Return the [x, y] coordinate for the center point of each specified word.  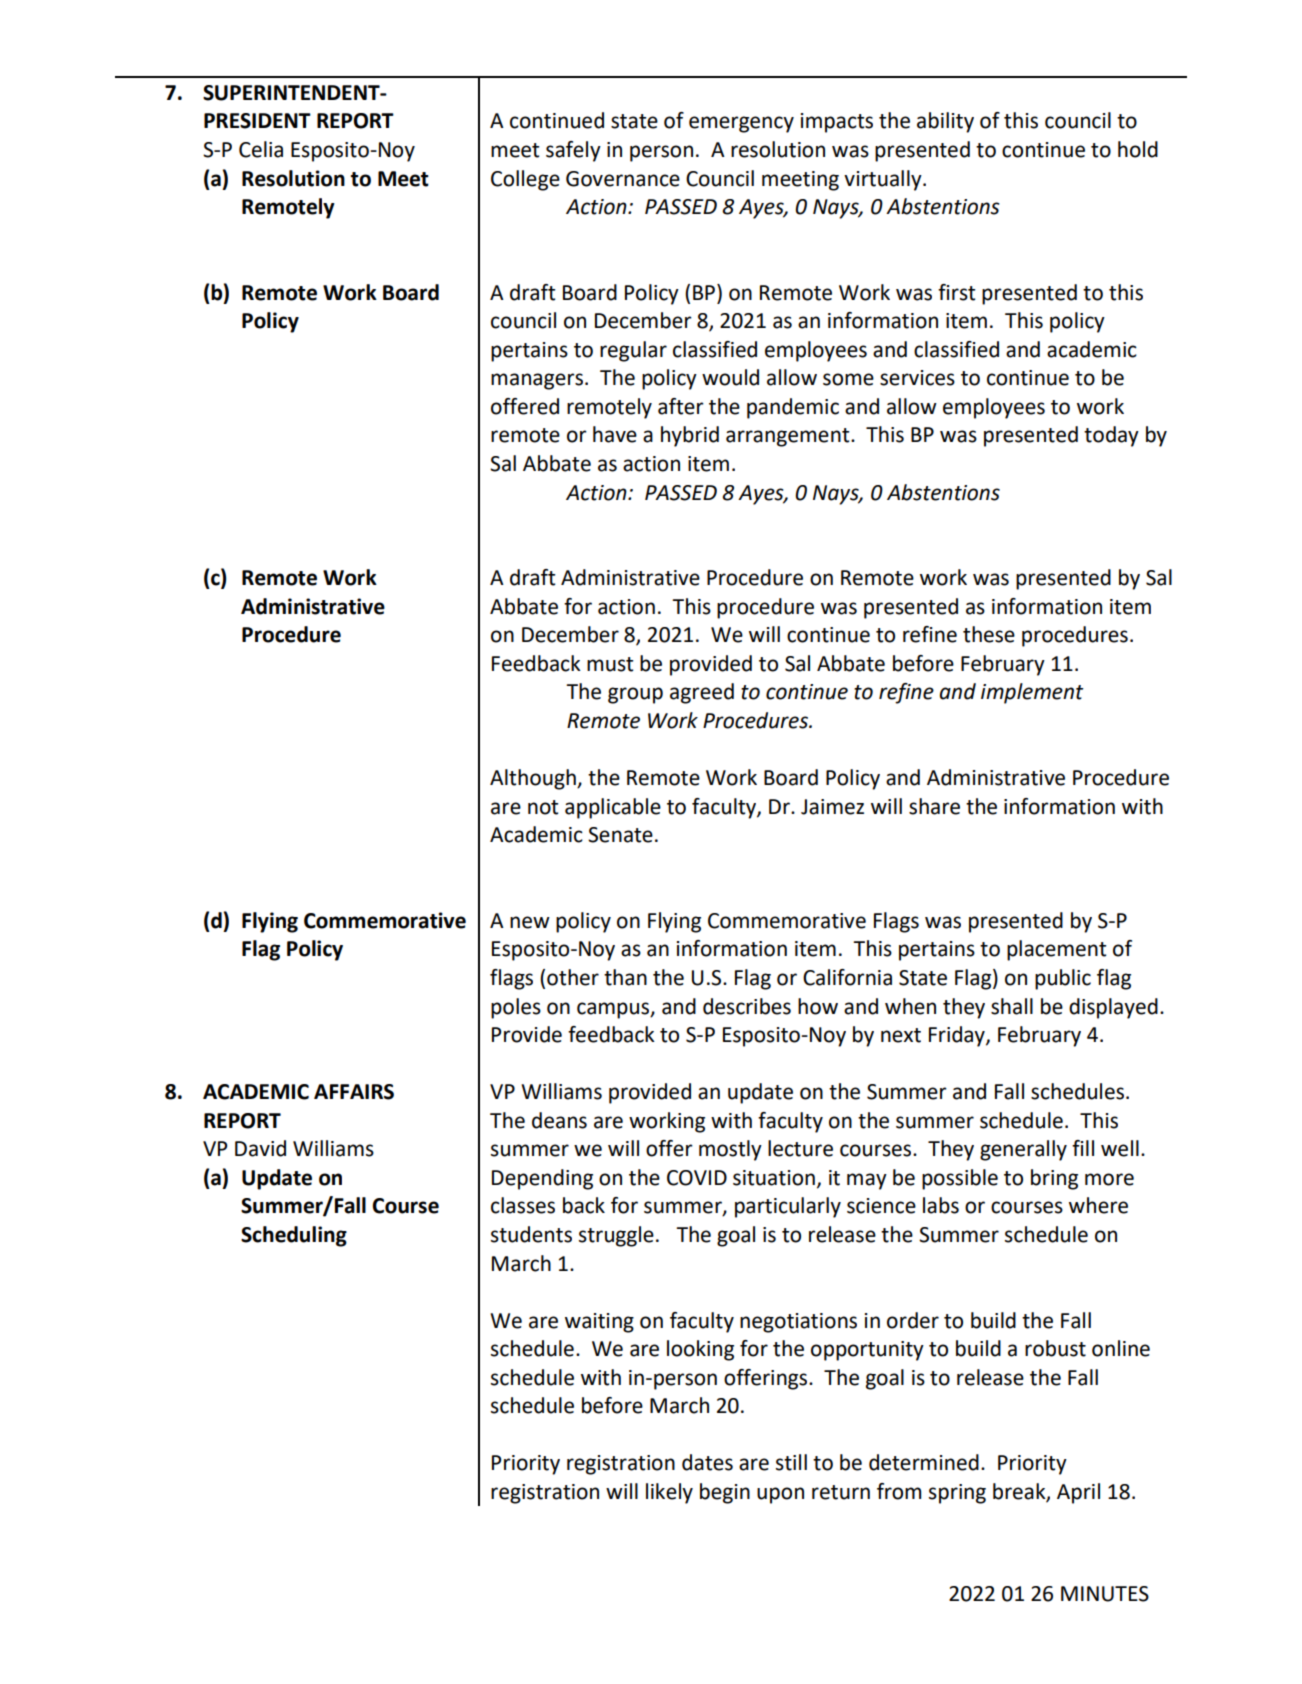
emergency [741, 124]
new [530, 922]
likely [669, 1493]
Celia [261, 149]
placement [1057, 950]
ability [945, 122]
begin [725, 1493]
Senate [620, 835]
